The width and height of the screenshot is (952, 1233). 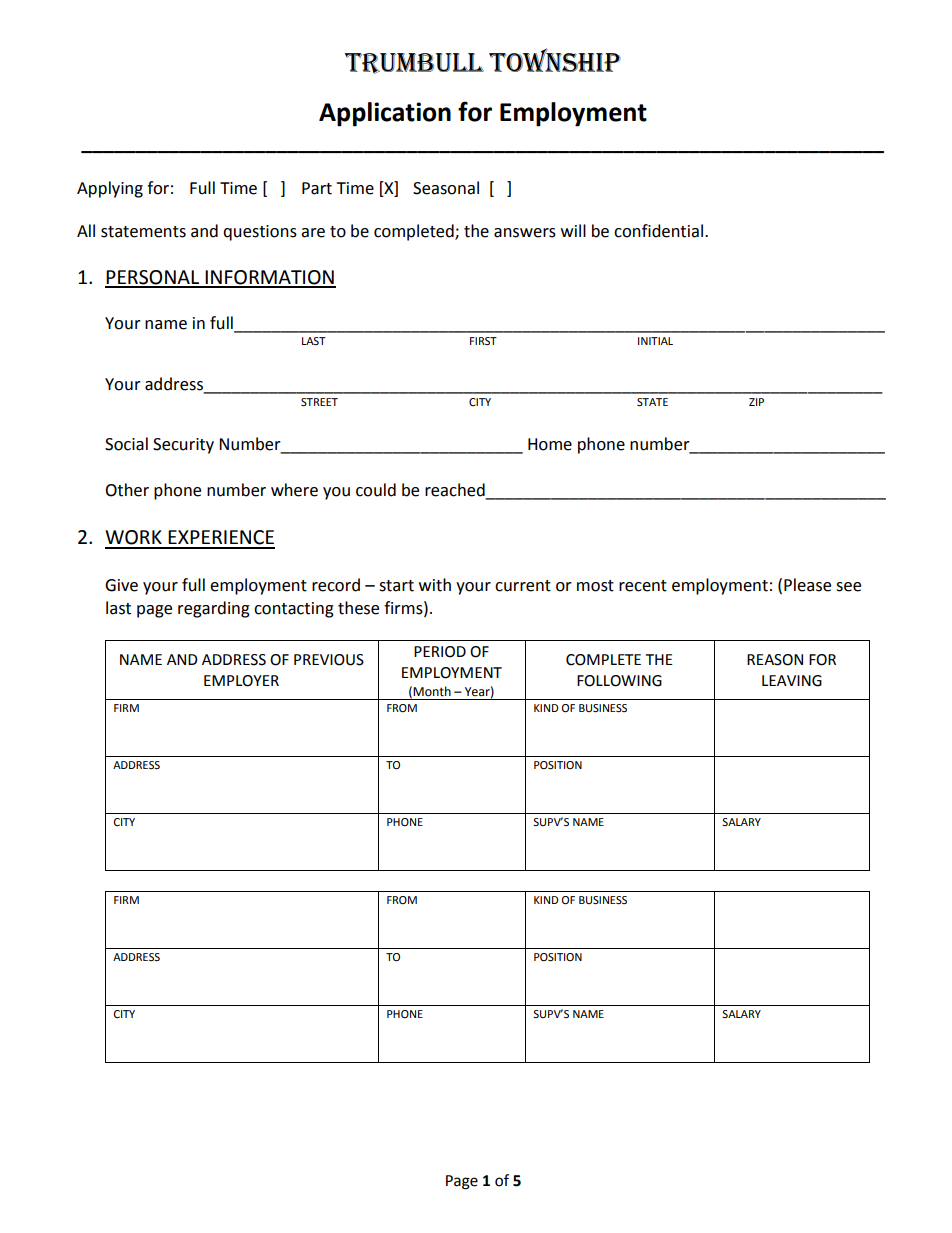 What do you see at coordinates (660, 231) in the screenshot?
I see `confidential` at bounding box center [660, 231].
